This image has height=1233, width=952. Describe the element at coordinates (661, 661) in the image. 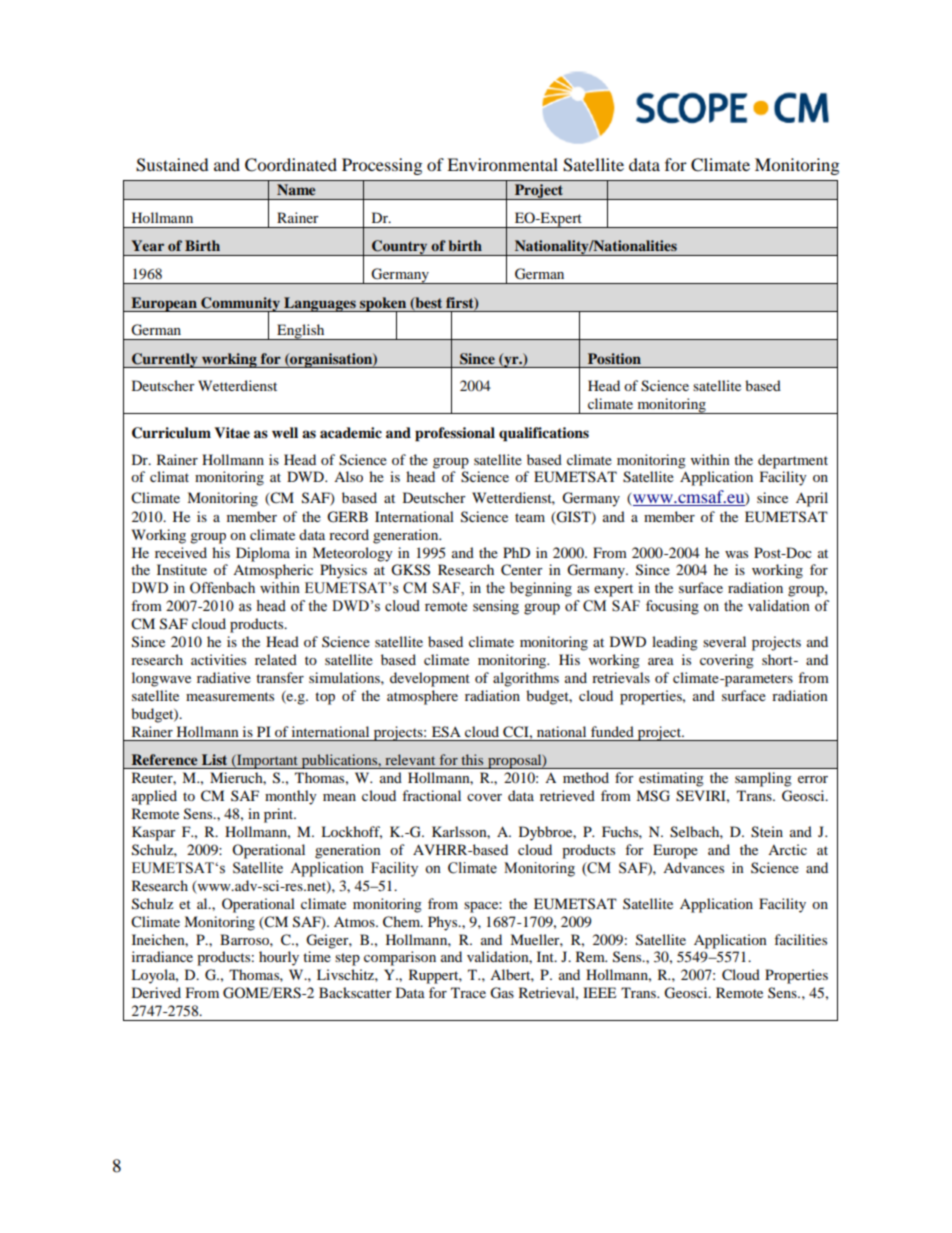

I see `area` at that location.
